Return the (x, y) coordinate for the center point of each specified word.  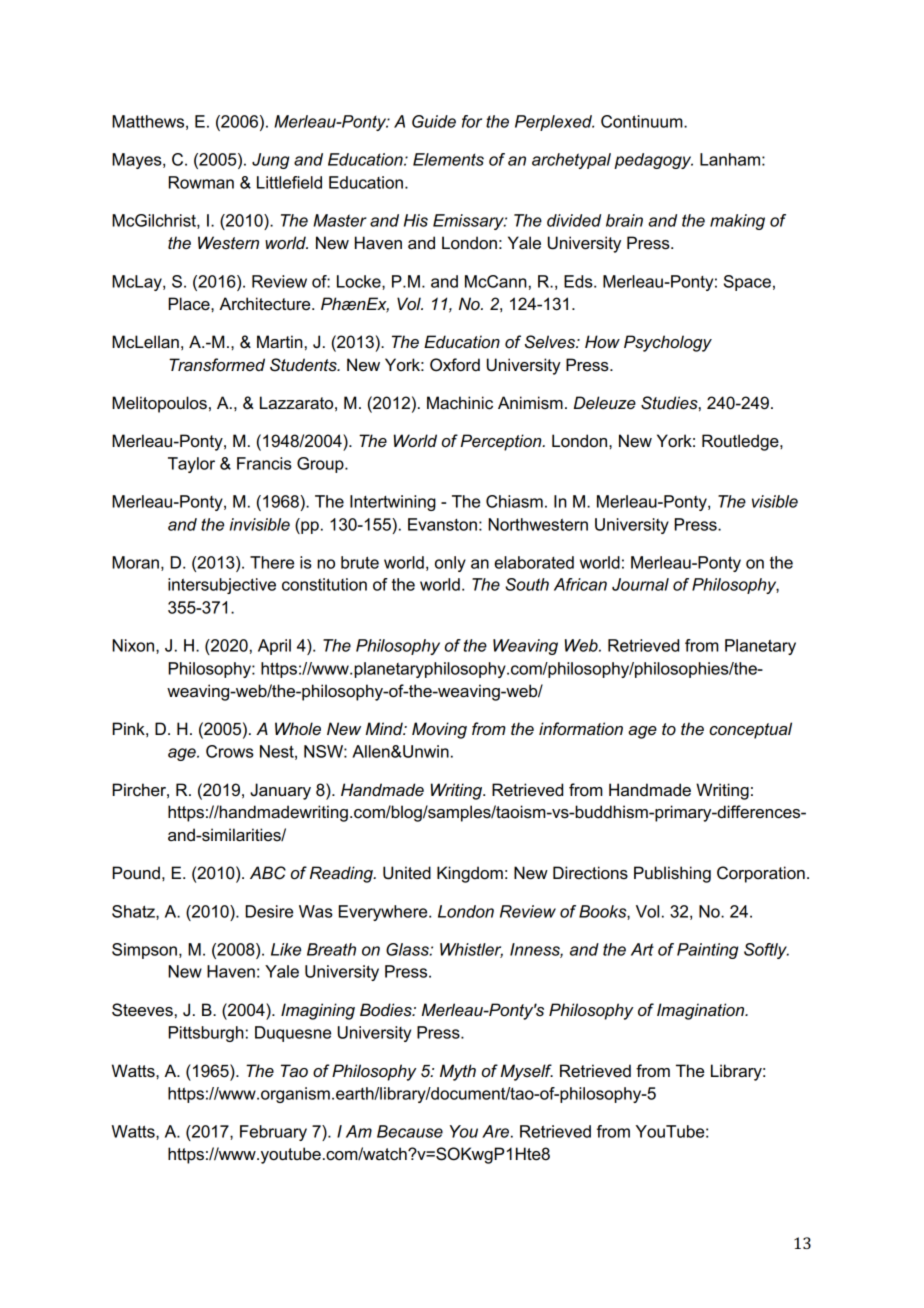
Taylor (191, 465)
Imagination (702, 1011)
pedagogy (653, 161)
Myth (458, 1072)
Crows (230, 751)
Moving (439, 730)
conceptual (750, 730)
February (273, 1133)
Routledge (741, 442)
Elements (448, 159)
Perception (502, 442)
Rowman (201, 182)
